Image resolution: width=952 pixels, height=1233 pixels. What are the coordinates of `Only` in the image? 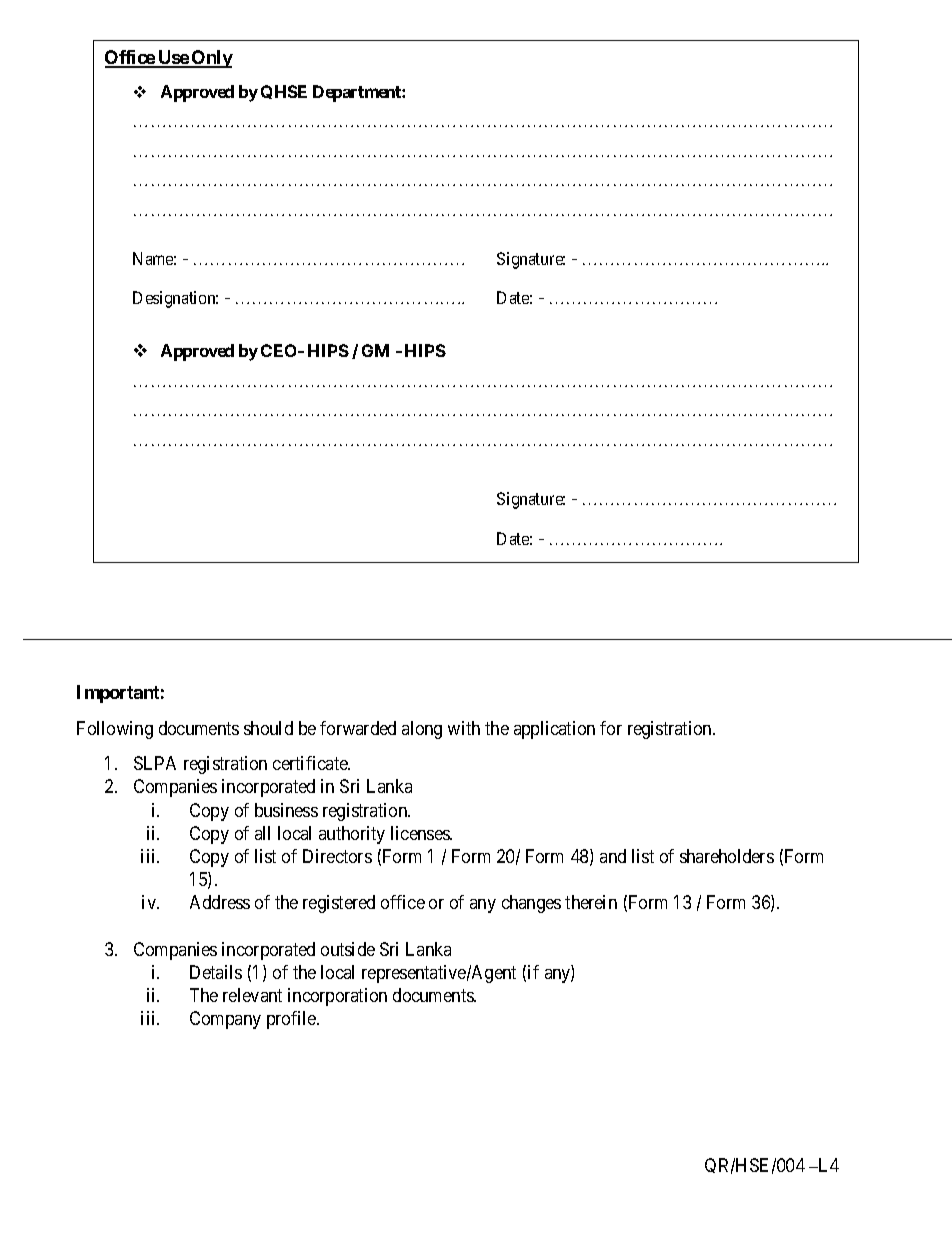 It's located at (211, 59).
